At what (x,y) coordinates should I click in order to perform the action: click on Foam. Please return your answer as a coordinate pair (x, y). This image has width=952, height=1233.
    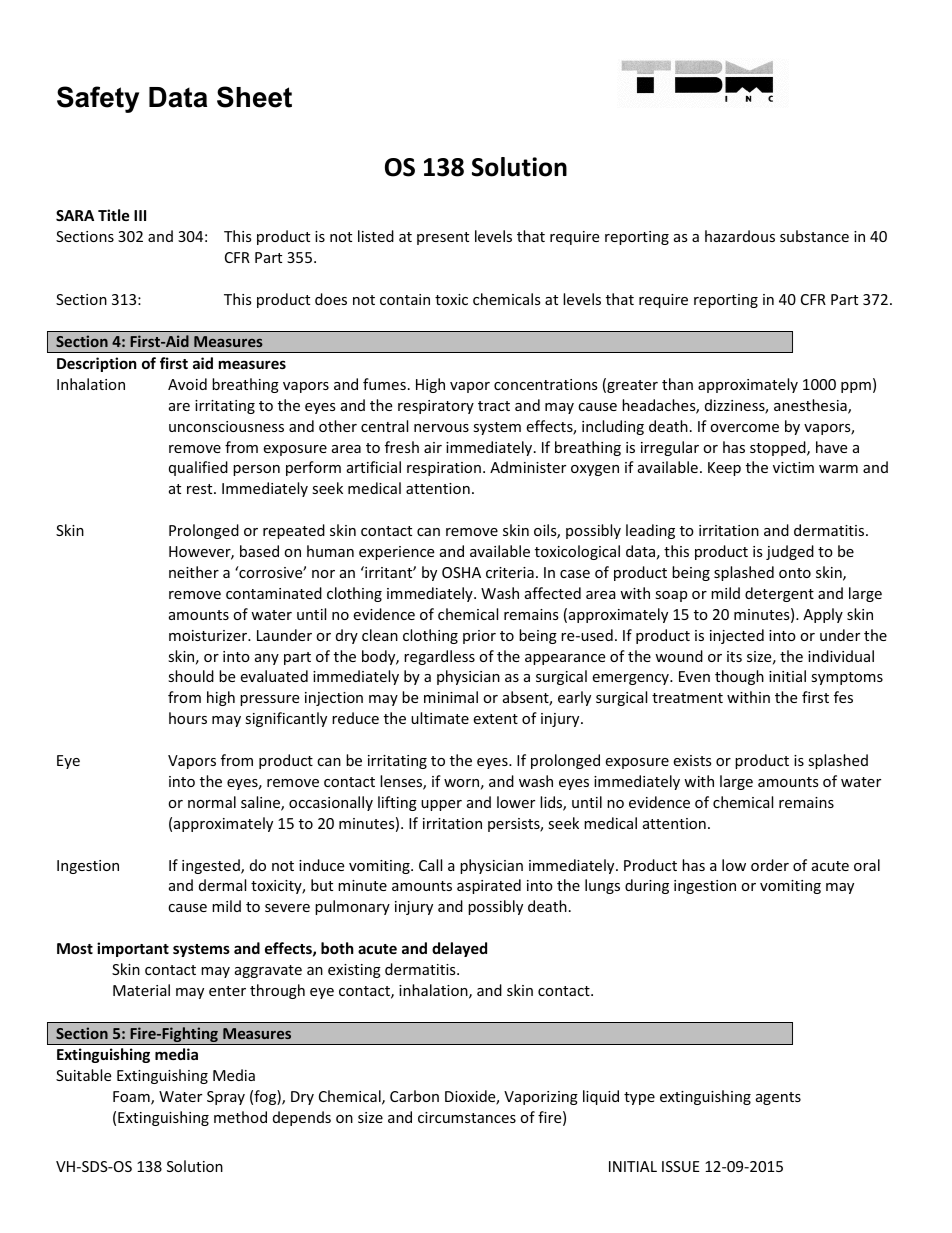
    Looking at the image, I should click on (132, 1098).
